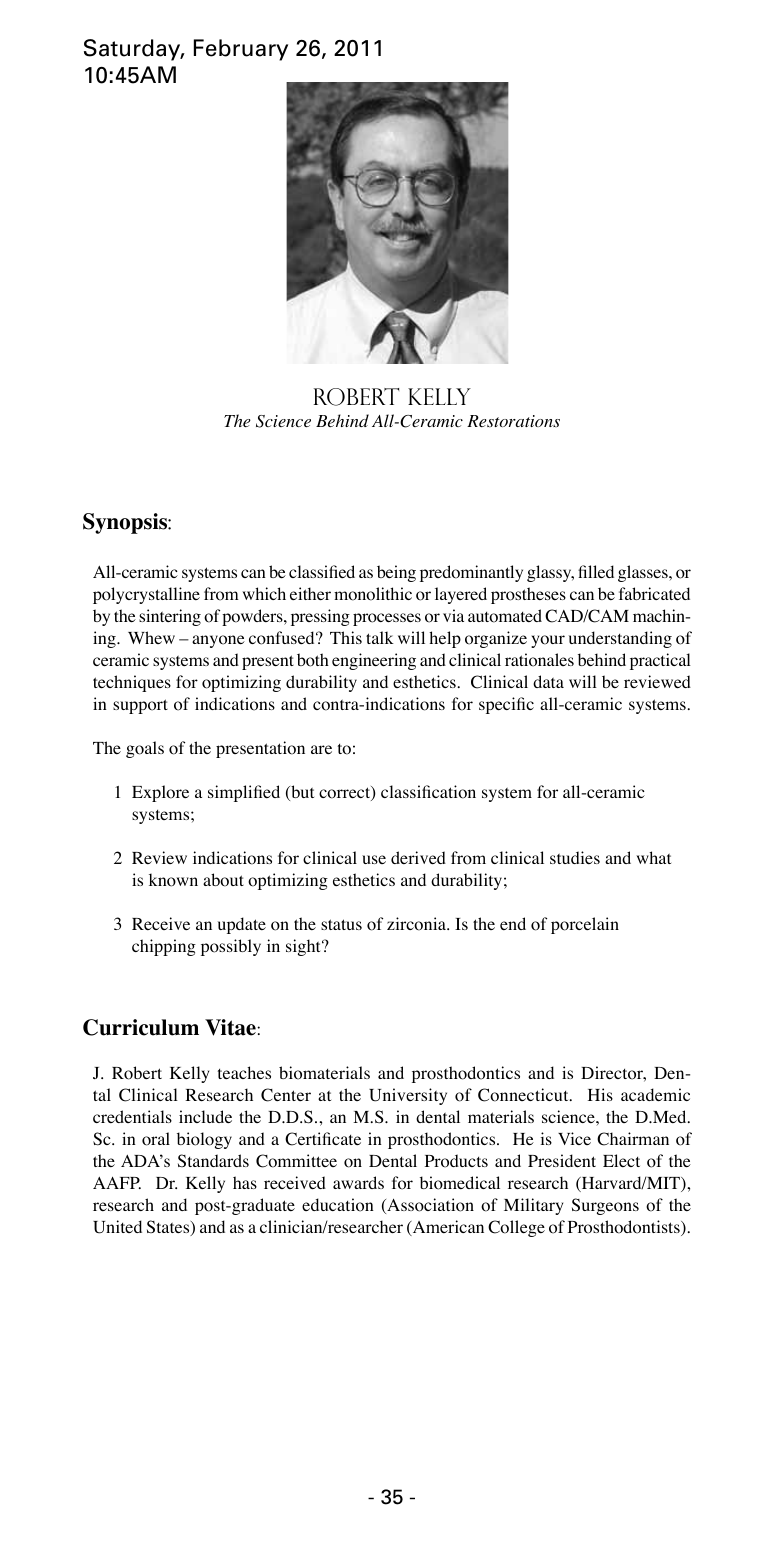  Describe the element at coordinates (213, 1160) in the page. I see `Standards` at that location.
